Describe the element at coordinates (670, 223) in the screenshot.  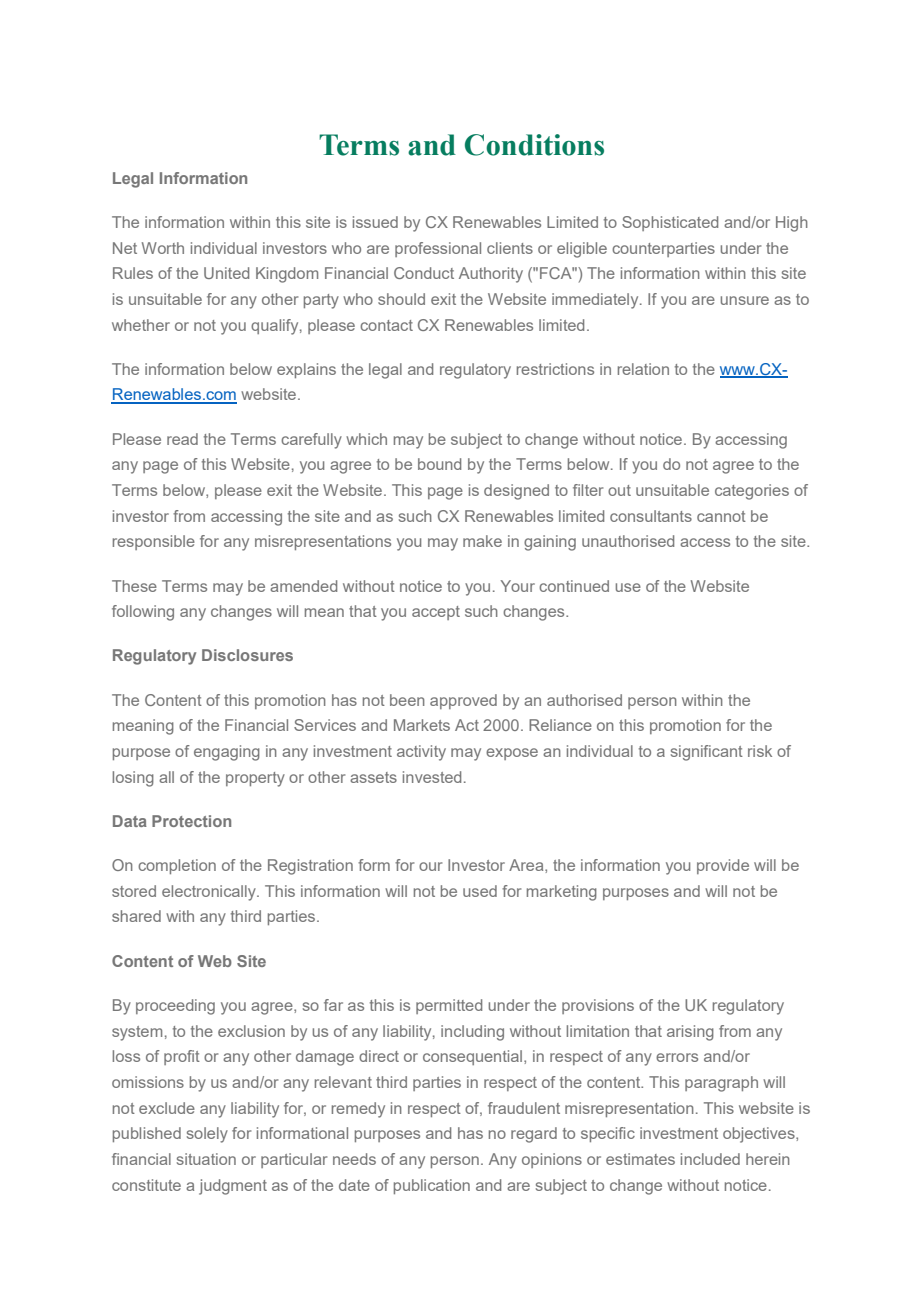
I see `Sophisticated` at that location.
